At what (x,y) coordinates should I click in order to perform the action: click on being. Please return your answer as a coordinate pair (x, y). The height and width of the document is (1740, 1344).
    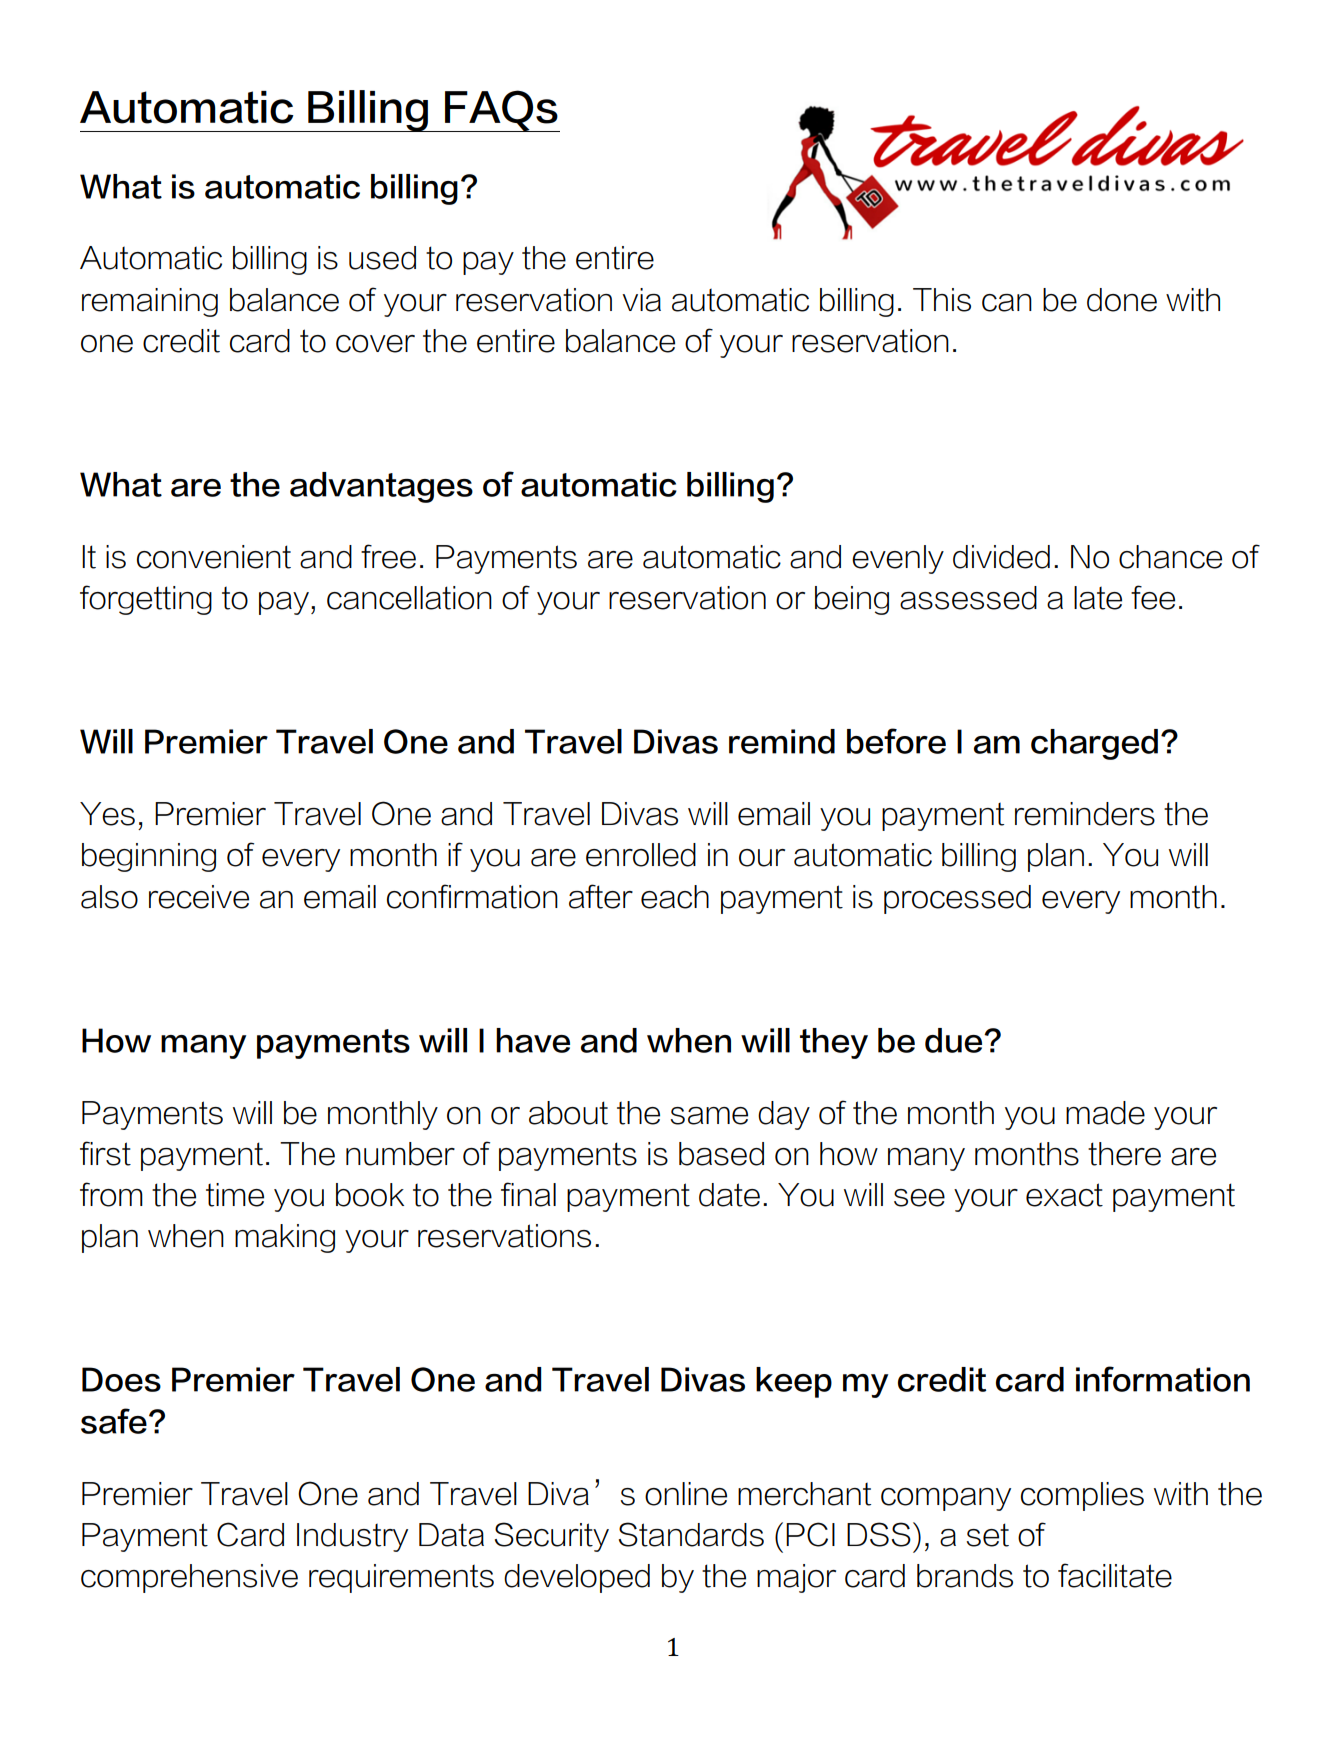
    Looking at the image, I should click on (852, 600).
